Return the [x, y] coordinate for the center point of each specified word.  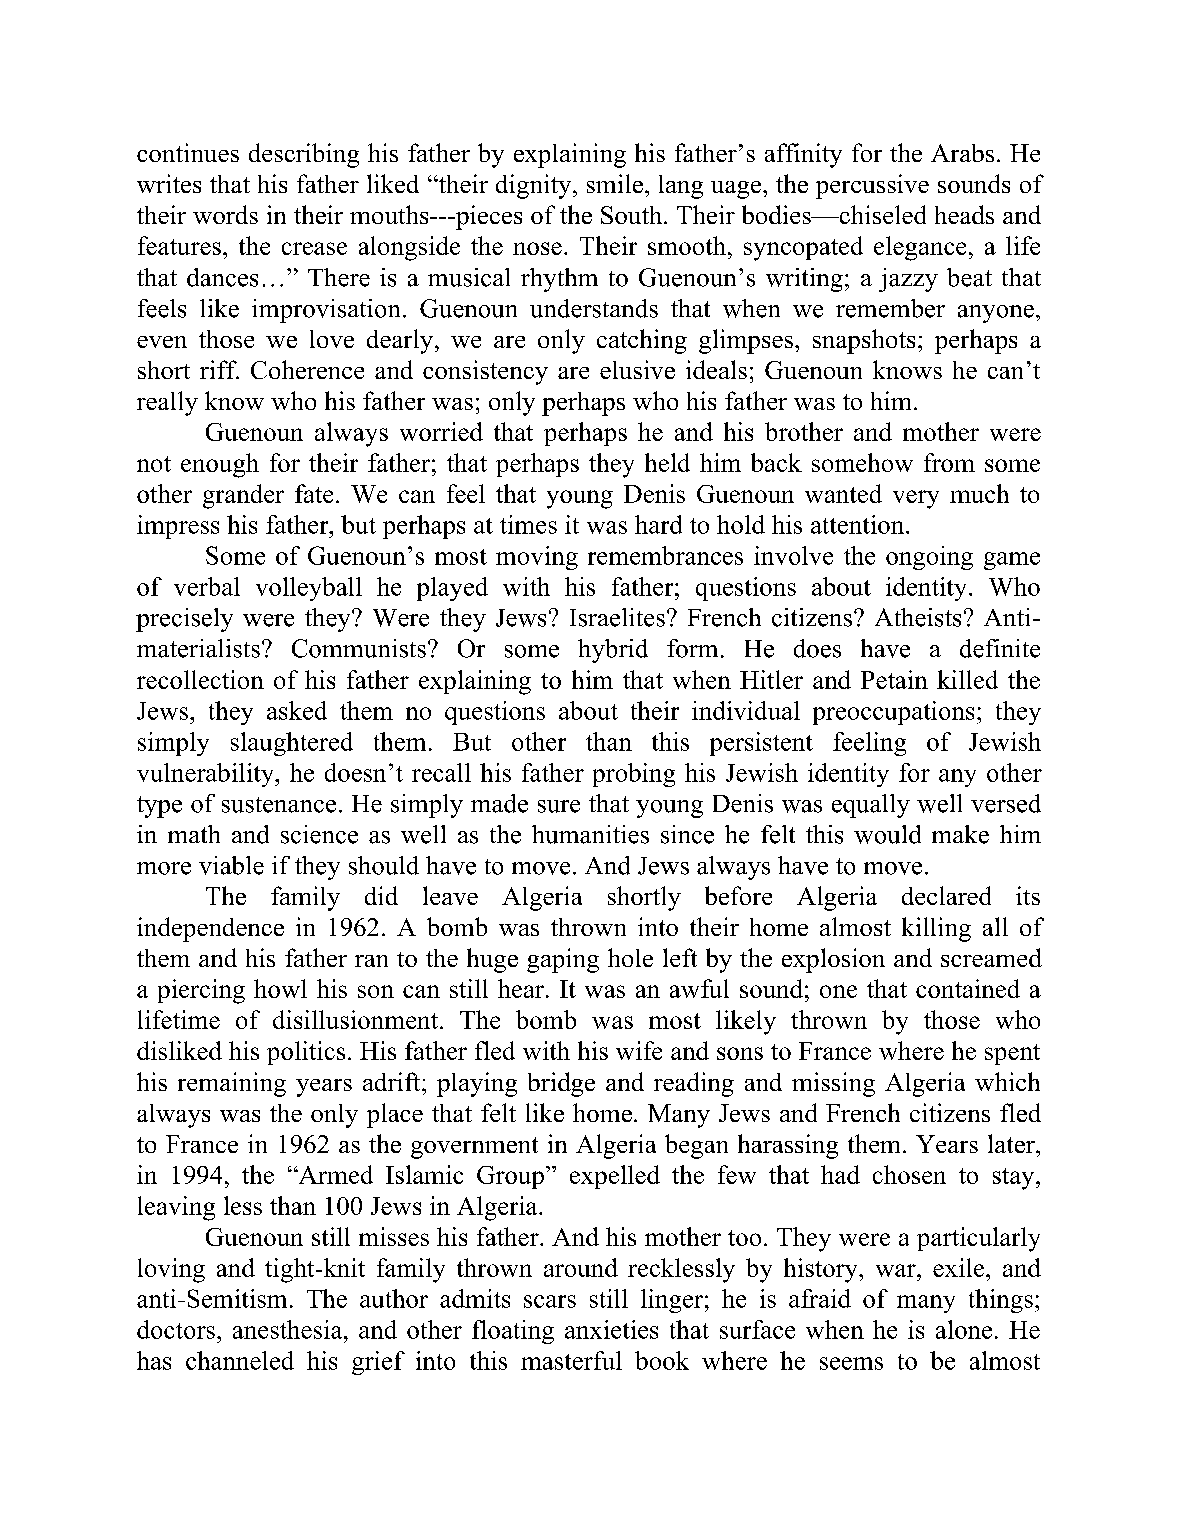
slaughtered [292, 744]
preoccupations [893, 713]
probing [634, 775]
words [225, 214]
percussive [872, 186]
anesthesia [289, 1329]
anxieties [611, 1329]
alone [964, 1329]
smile [615, 183]
